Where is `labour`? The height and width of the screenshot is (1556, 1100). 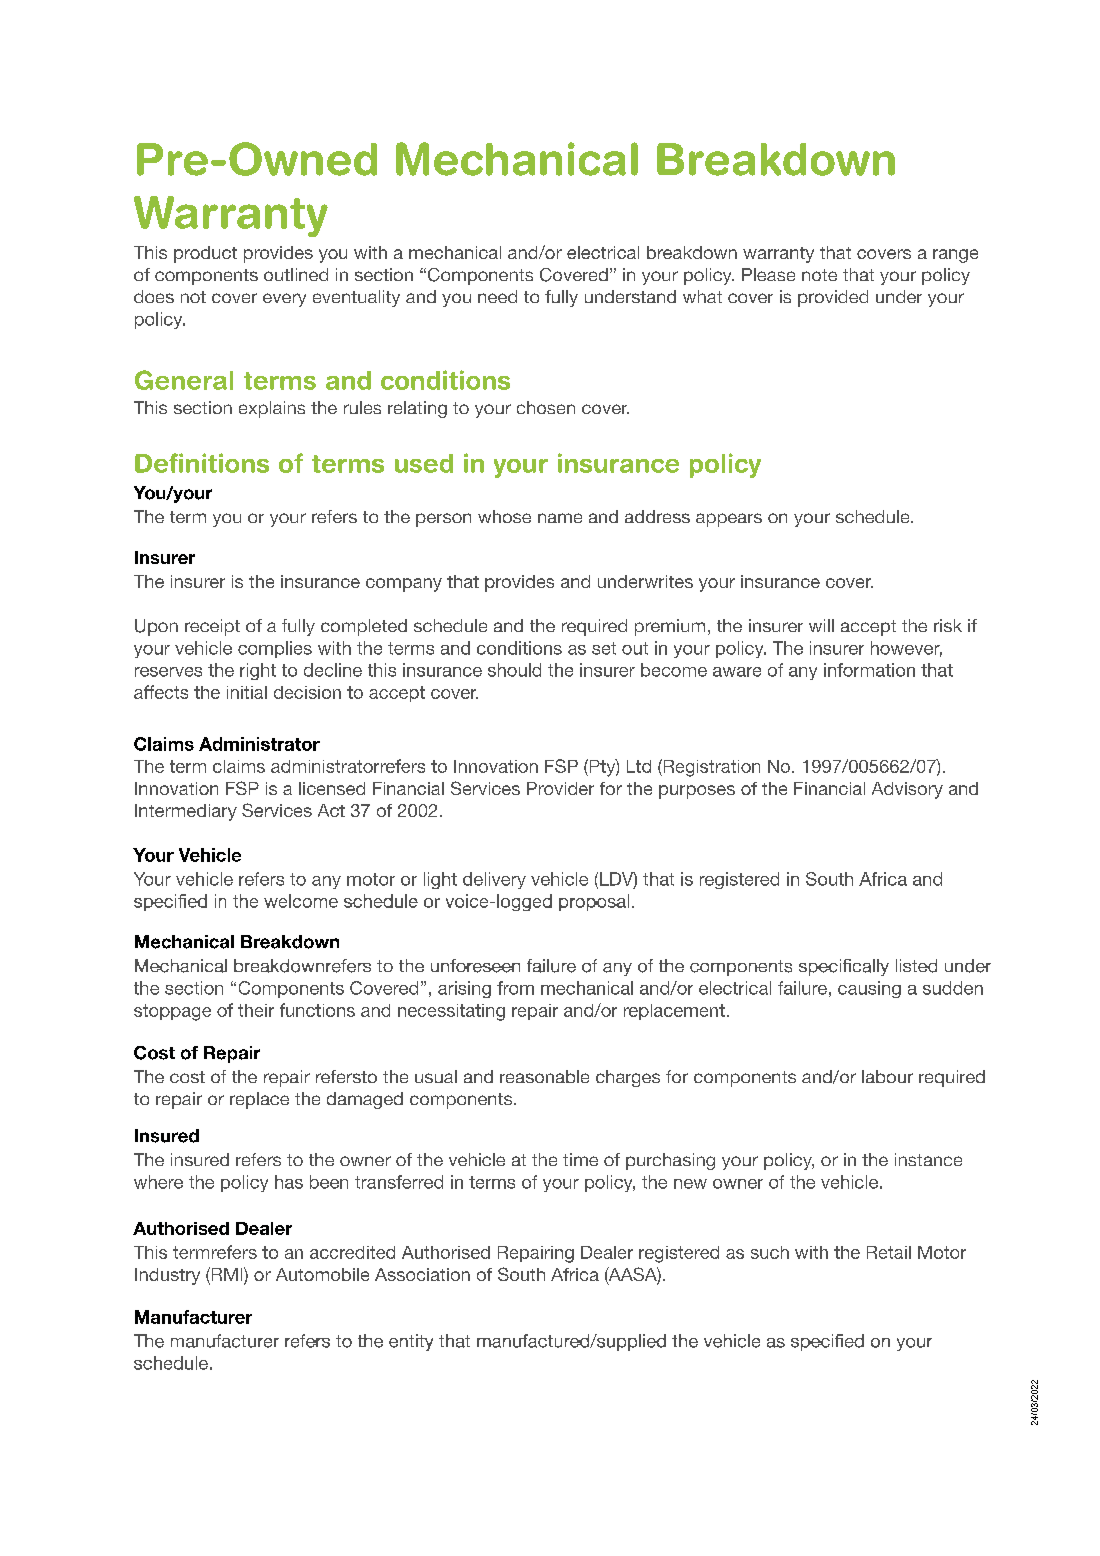
labour is located at coordinates (887, 1076).
